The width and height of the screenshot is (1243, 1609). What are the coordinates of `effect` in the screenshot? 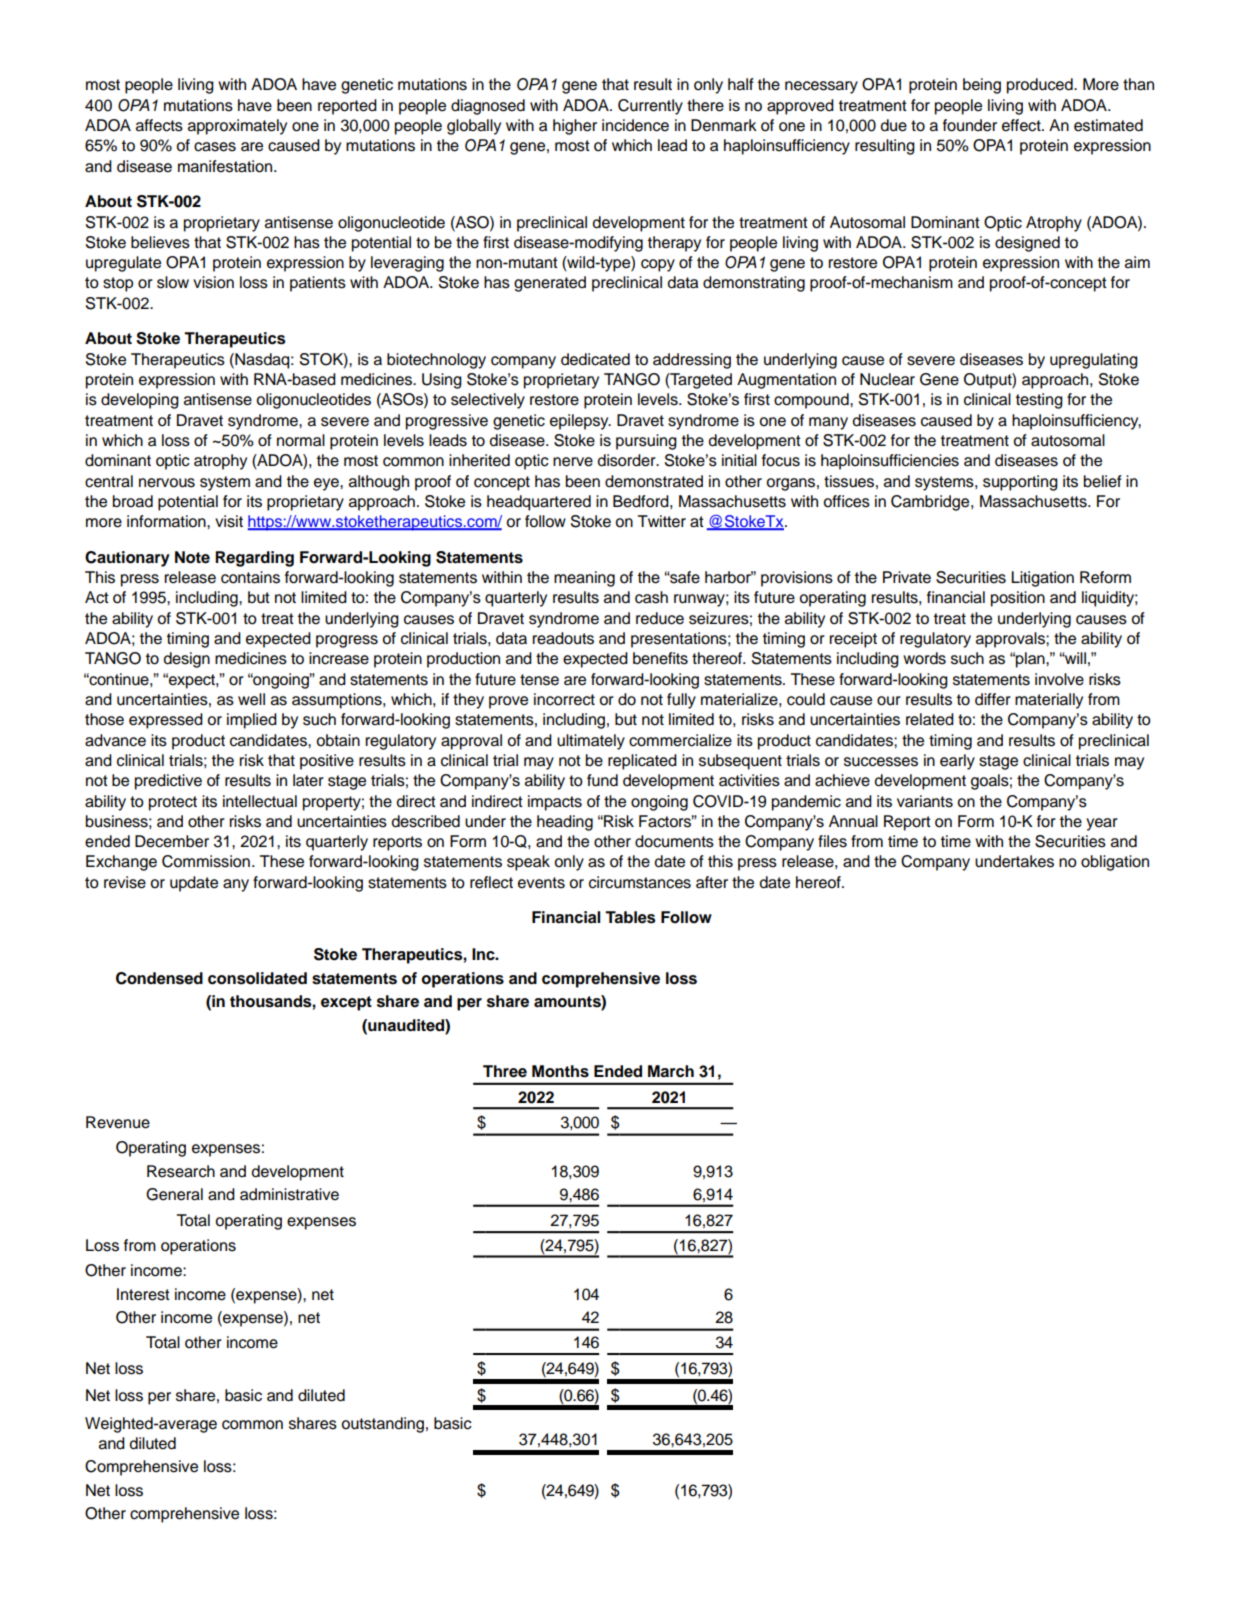 It's located at (1022, 125).
